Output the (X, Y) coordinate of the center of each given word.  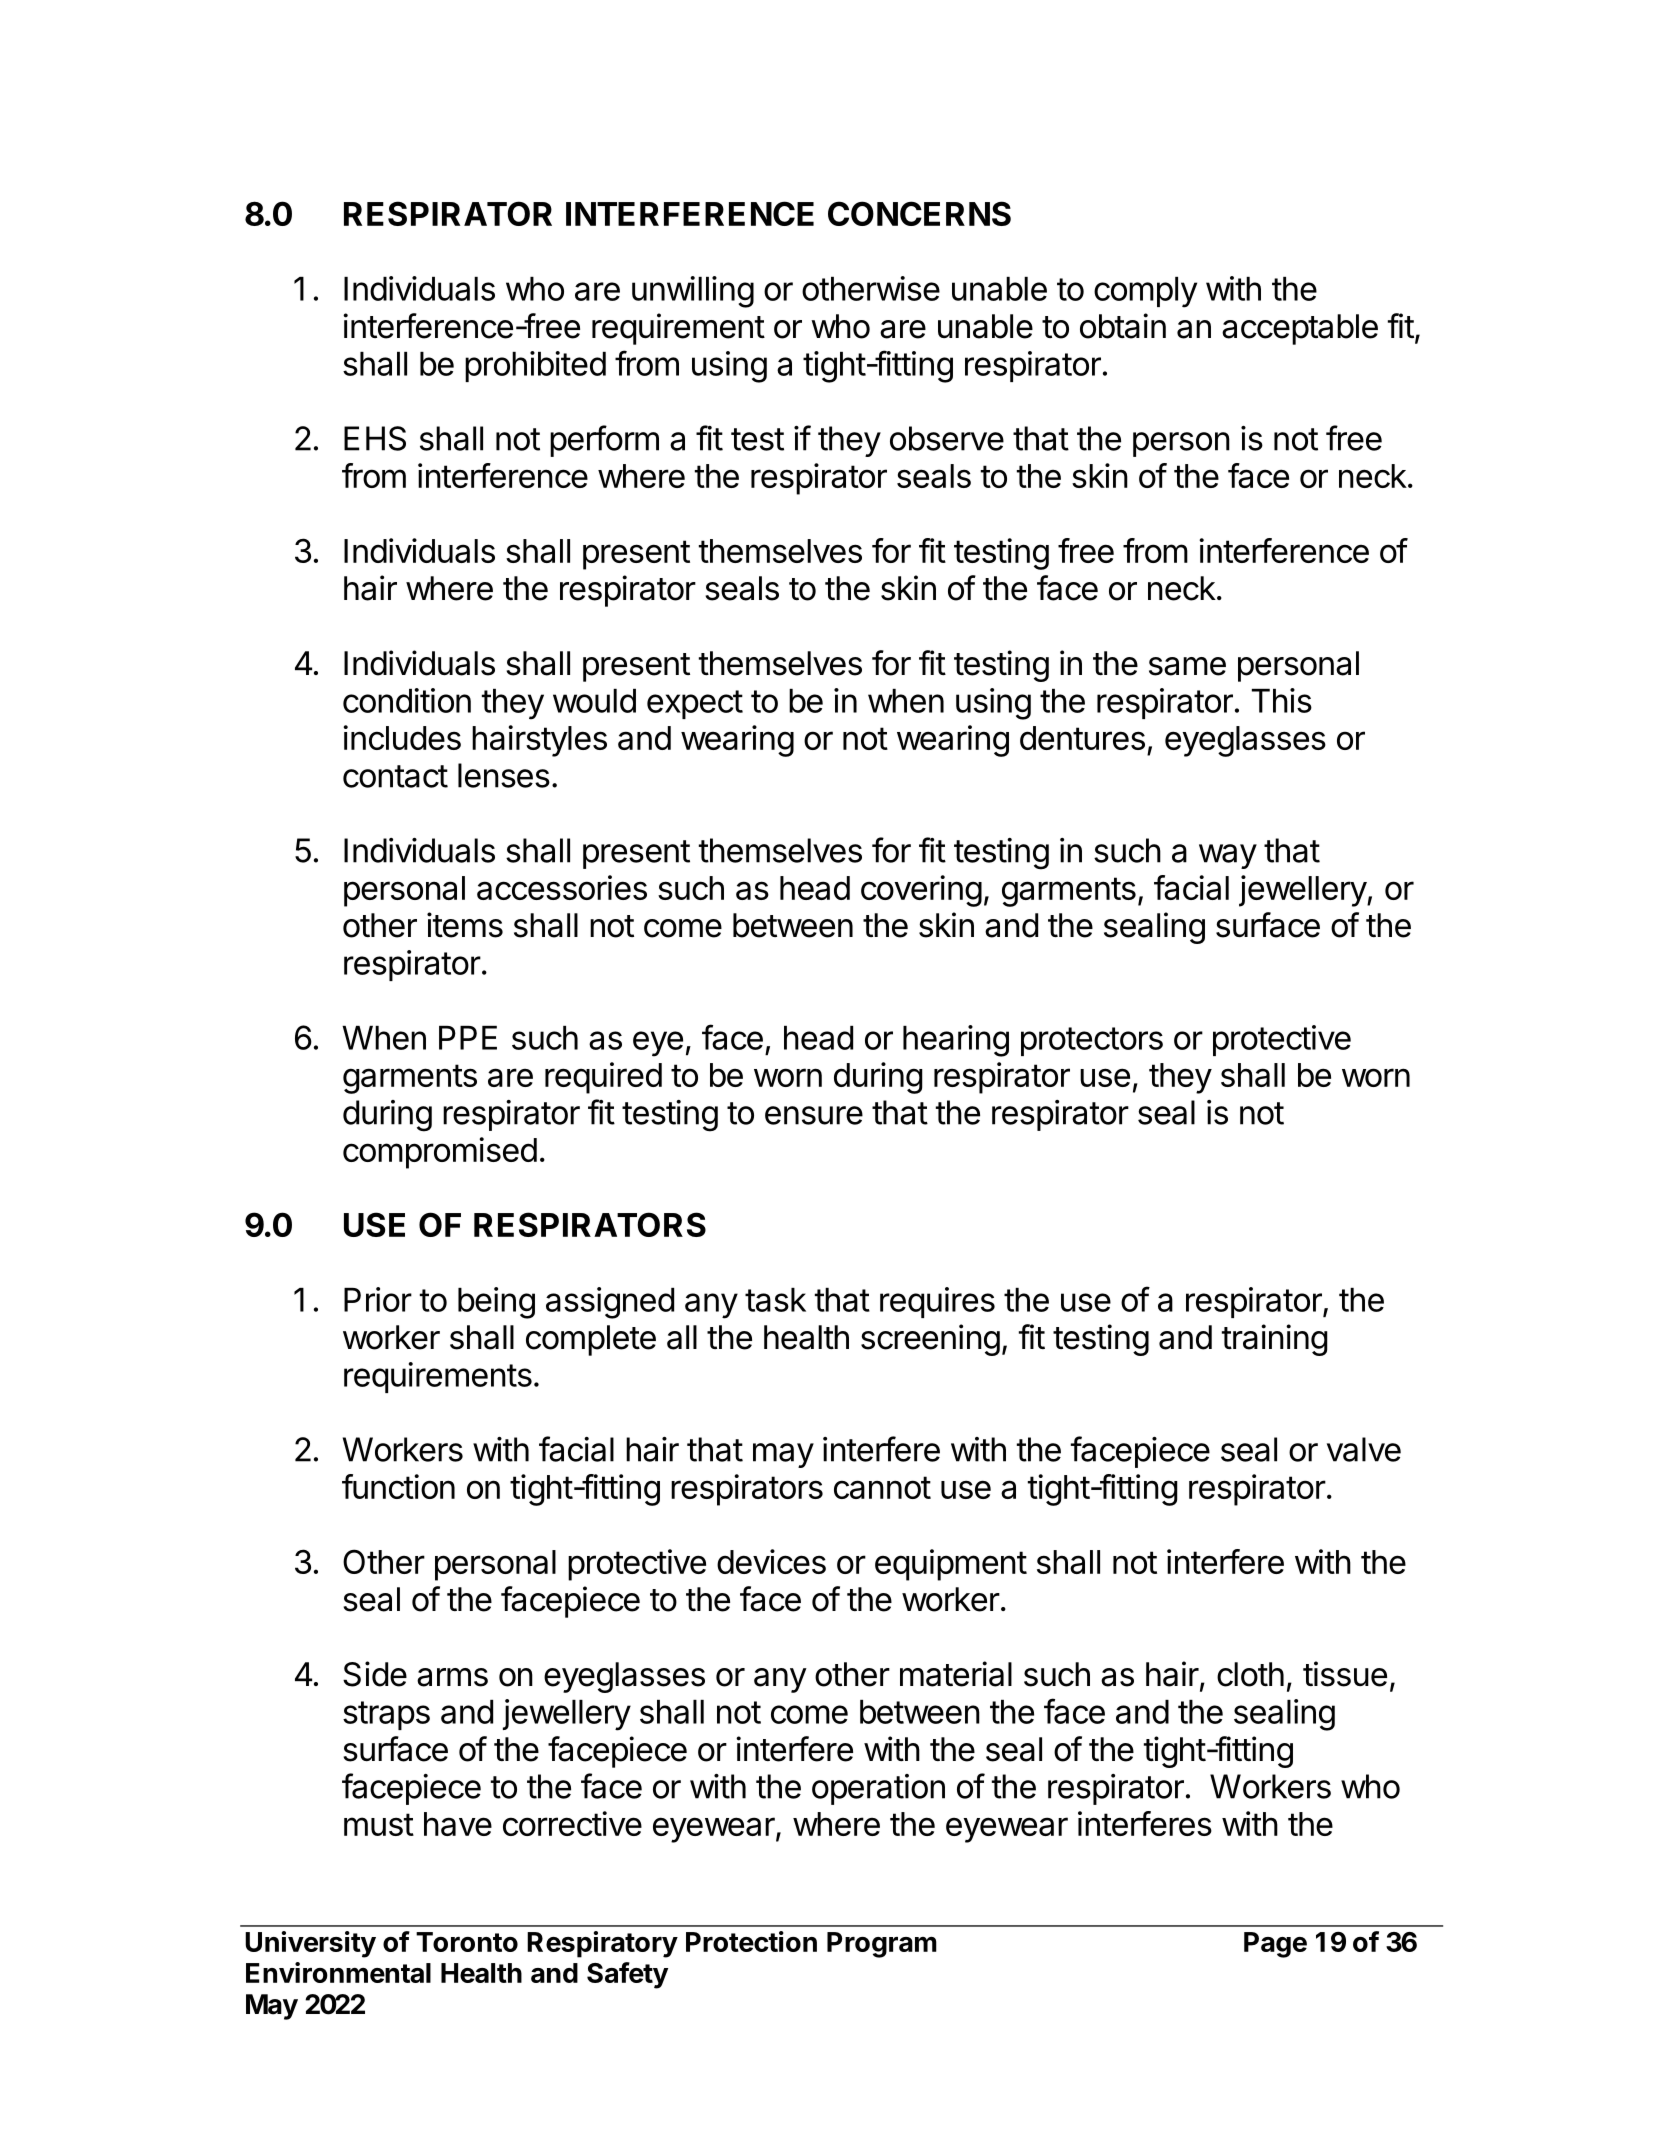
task (775, 1300)
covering (921, 891)
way (1228, 856)
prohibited (535, 366)
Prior (378, 1299)
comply (1145, 292)
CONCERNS (919, 213)
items (465, 925)
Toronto (467, 1942)
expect (695, 704)
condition (407, 700)
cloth (1250, 1674)
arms (452, 1677)
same (1187, 666)
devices (771, 1561)
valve (1364, 1449)
